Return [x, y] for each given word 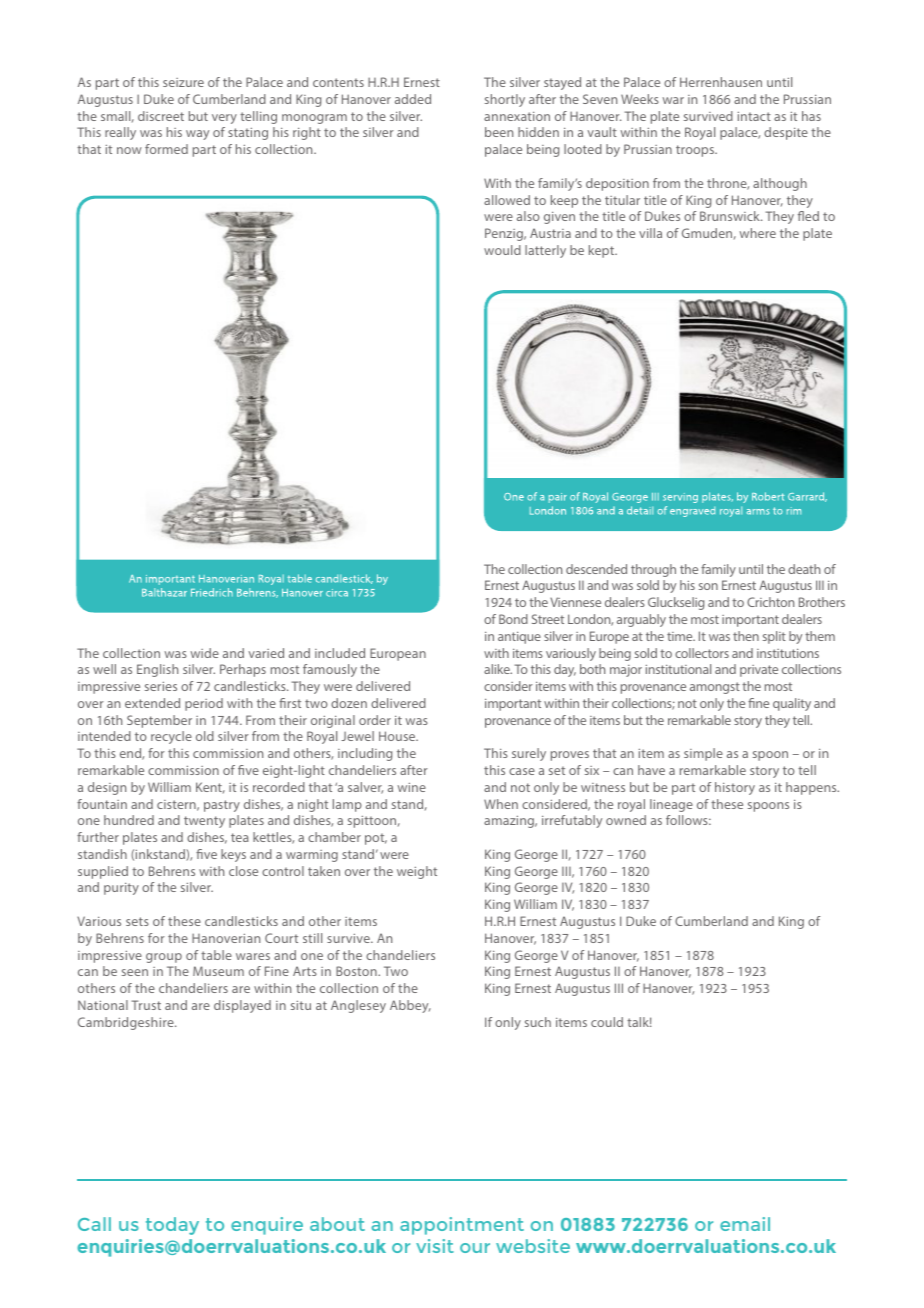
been [499, 132]
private [759, 671]
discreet [161, 116]
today [172, 1226]
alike [498, 669]
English [157, 670]
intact [754, 116]
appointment [462, 1226]
